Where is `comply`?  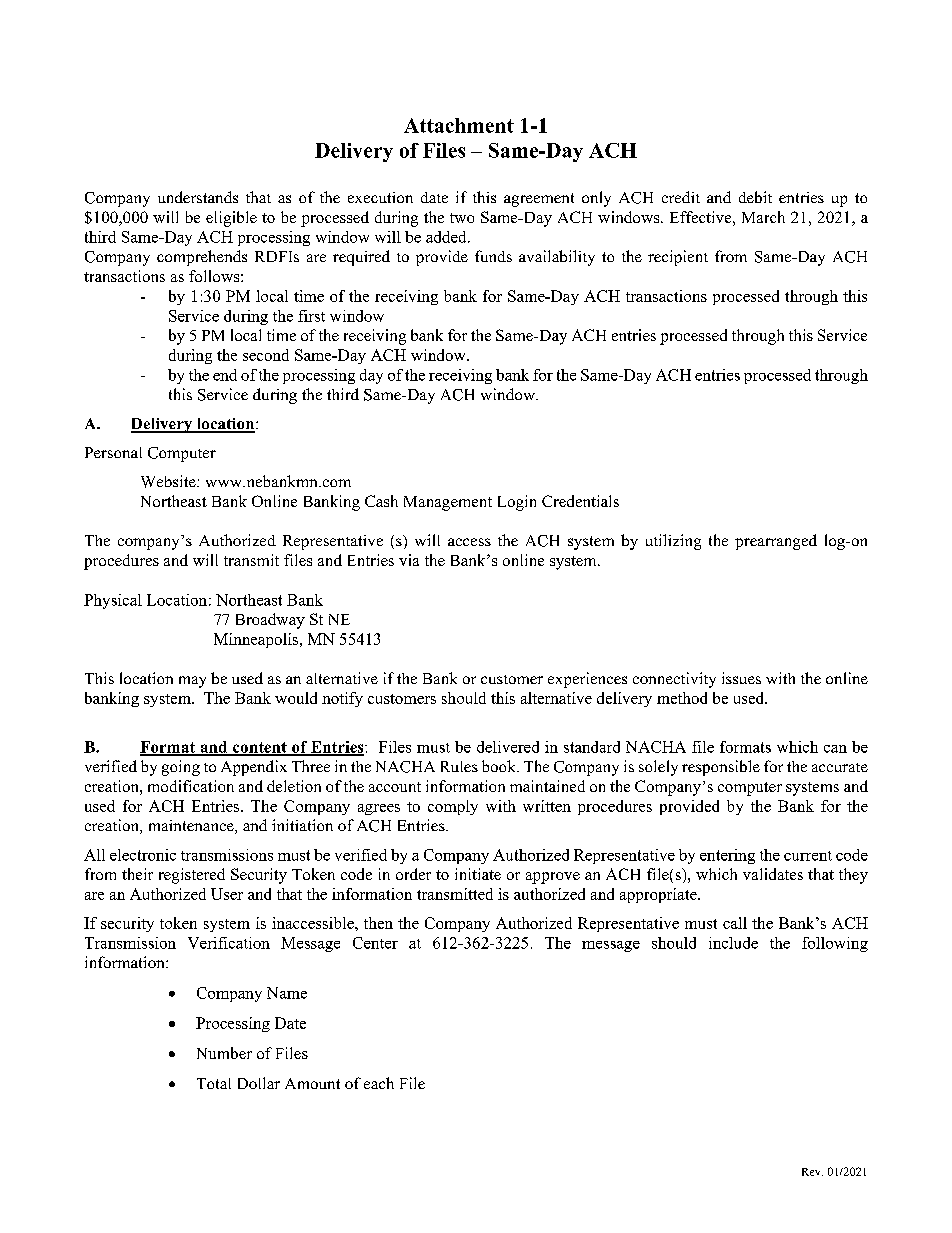
comply is located at coordinates (453, 807).
